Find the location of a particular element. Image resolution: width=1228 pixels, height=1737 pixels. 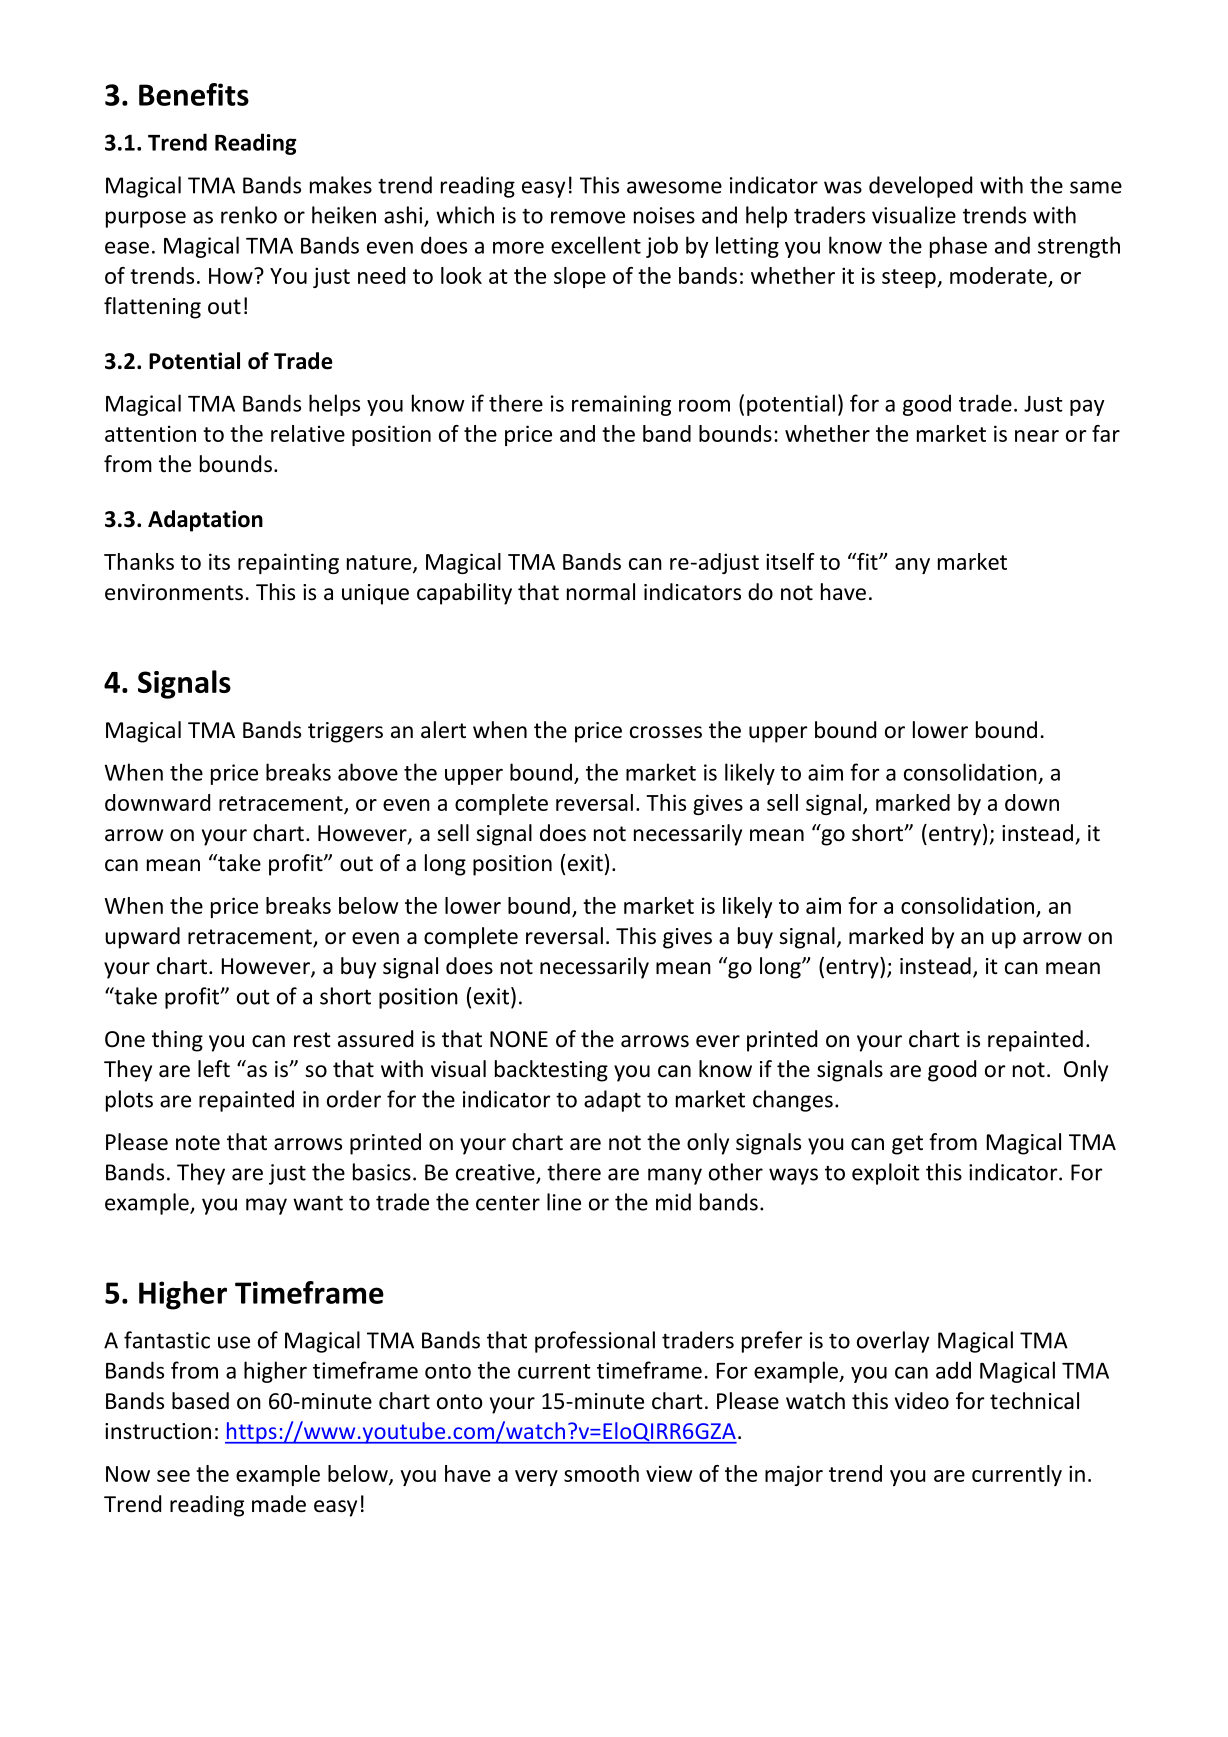

awesome is located at coordinates (674, 187).
